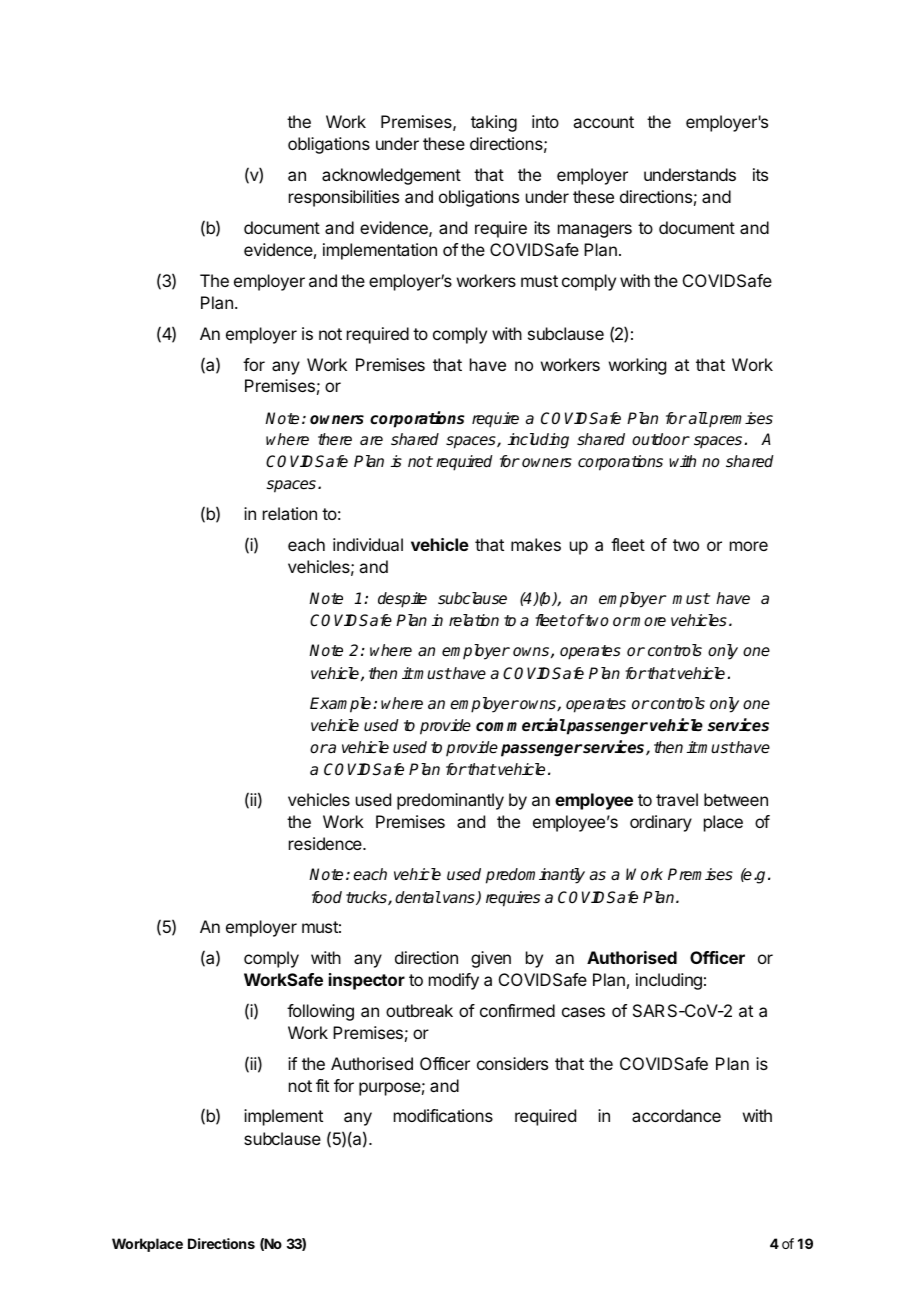  What do you see at coordinates (603, 122) in the image?
I see `account` at bounding box center [603, 122].
